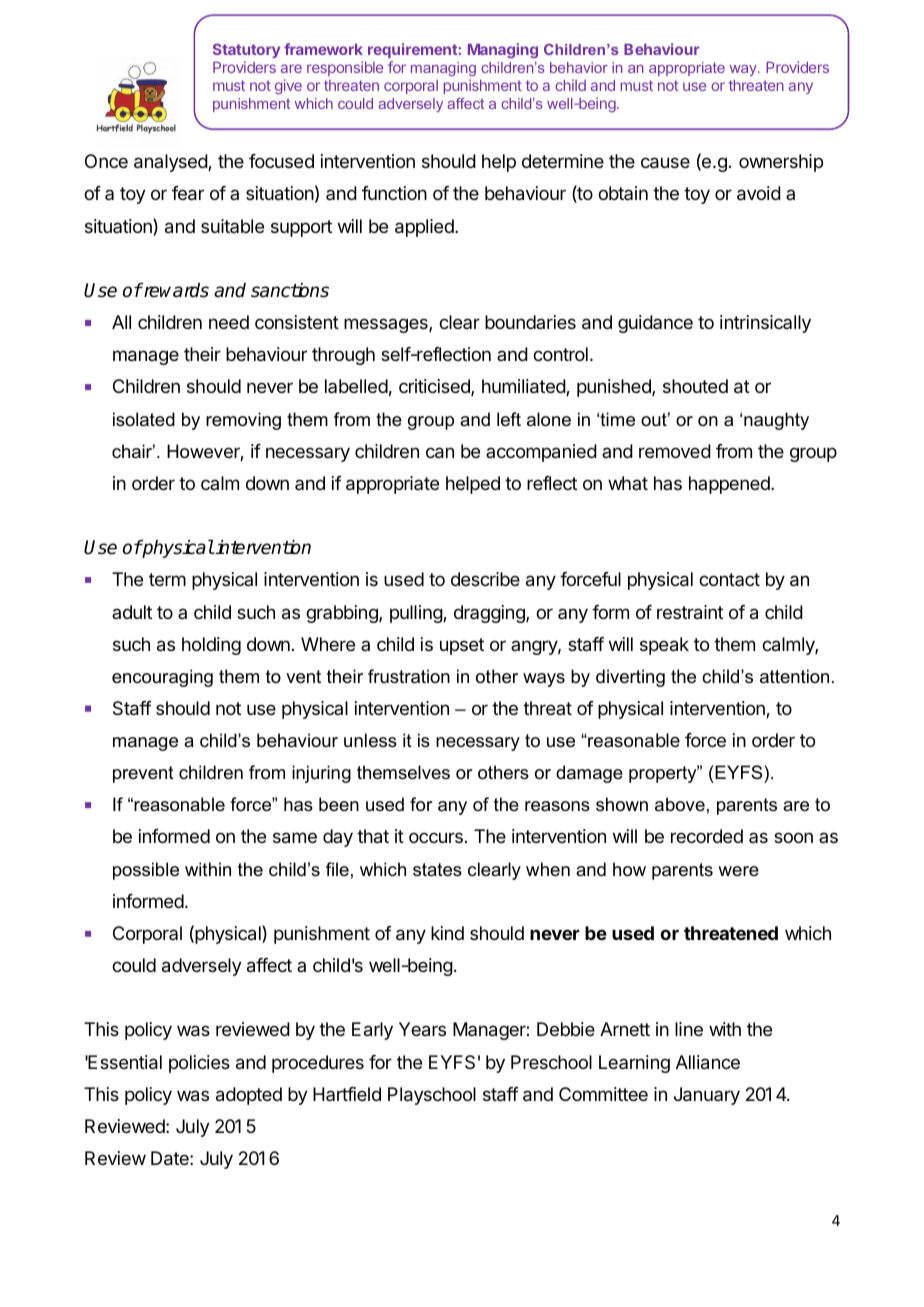 This screenshot has width=924, height=1307. I want to click on Statutory, so click(246, 52).
